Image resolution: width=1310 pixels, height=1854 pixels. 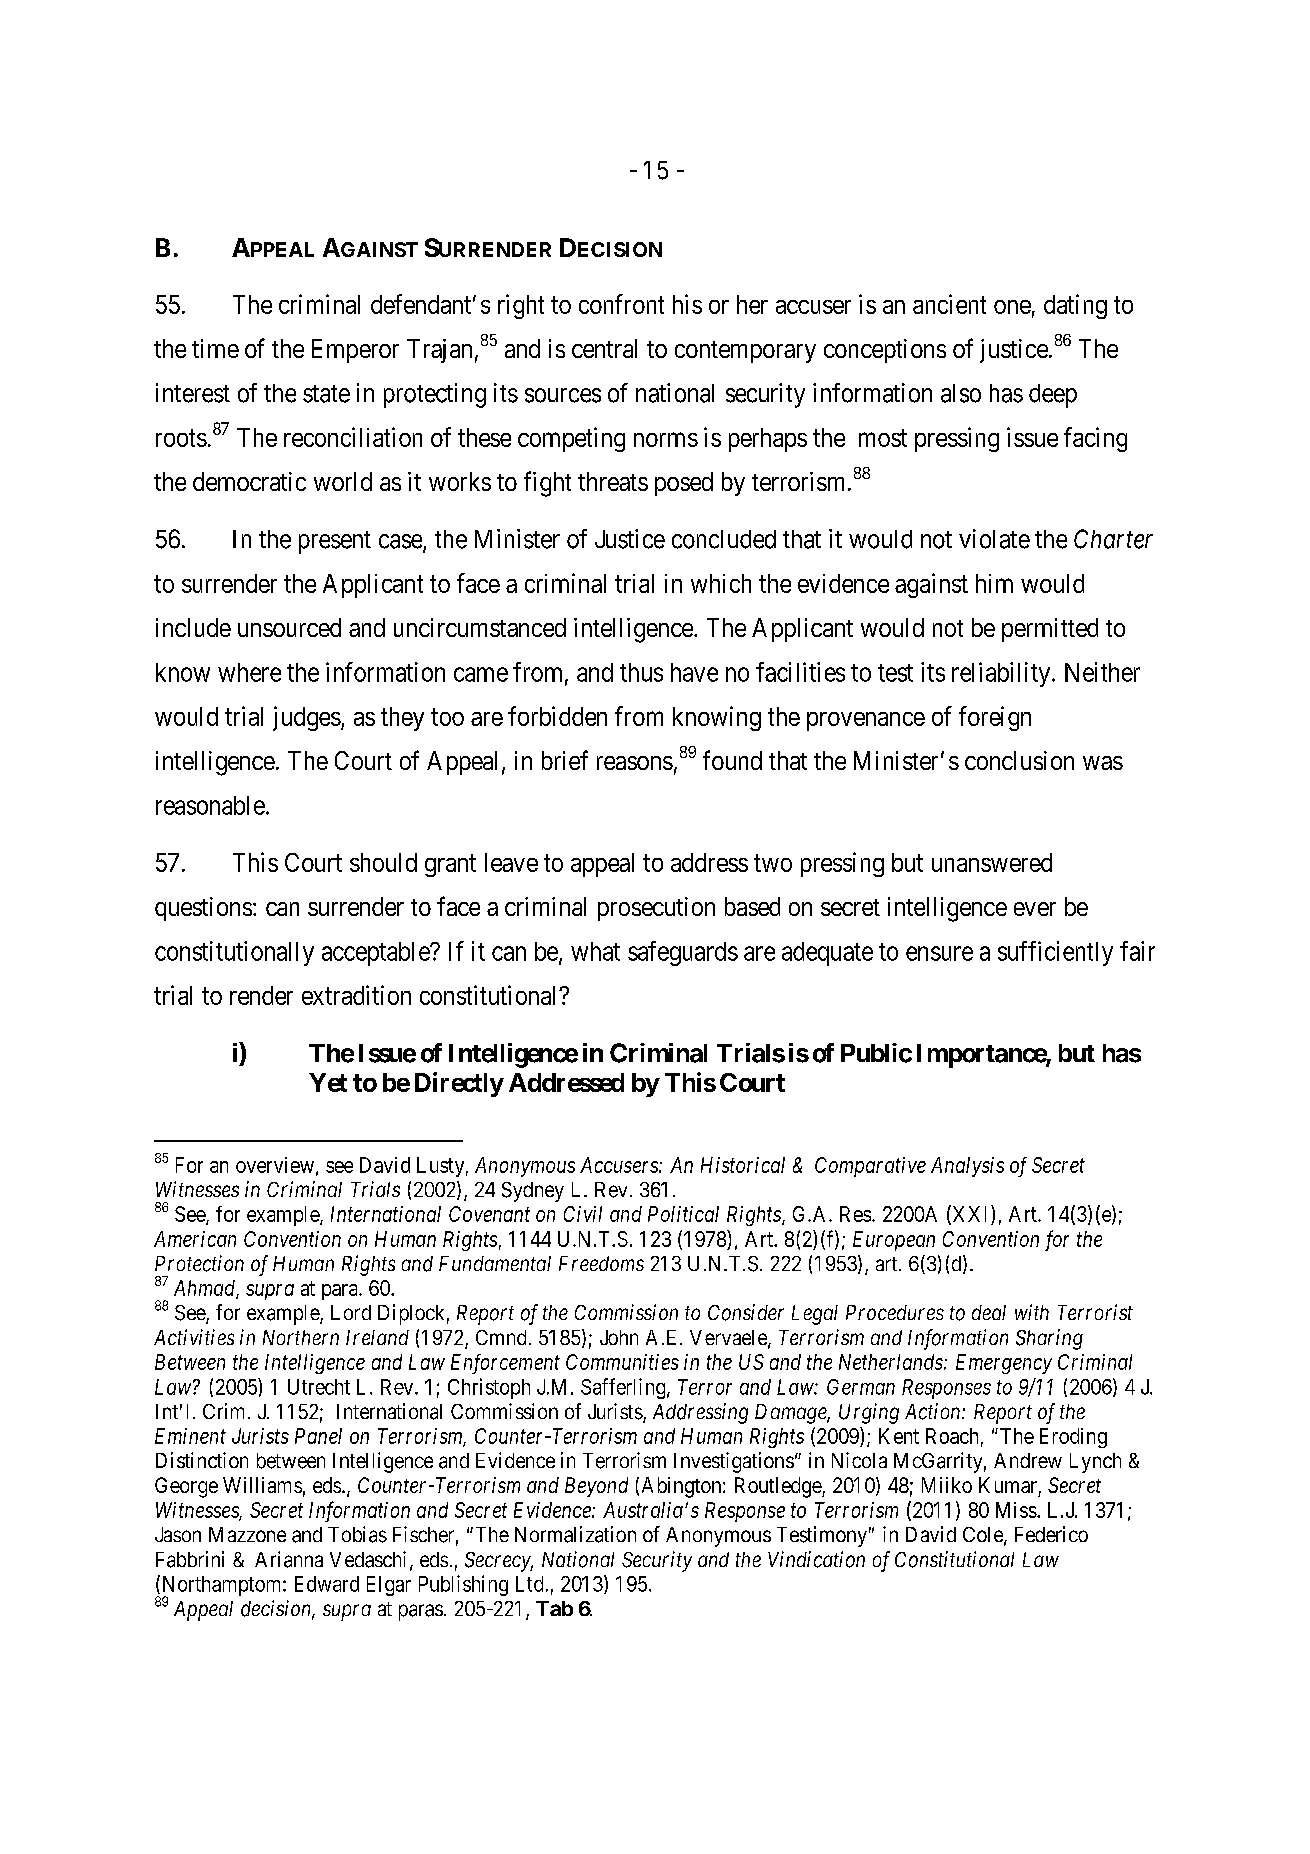 What do you see at coordinates (967, 1167) in the document?
I see `Analysis` at bounding box center [967, 1167].
